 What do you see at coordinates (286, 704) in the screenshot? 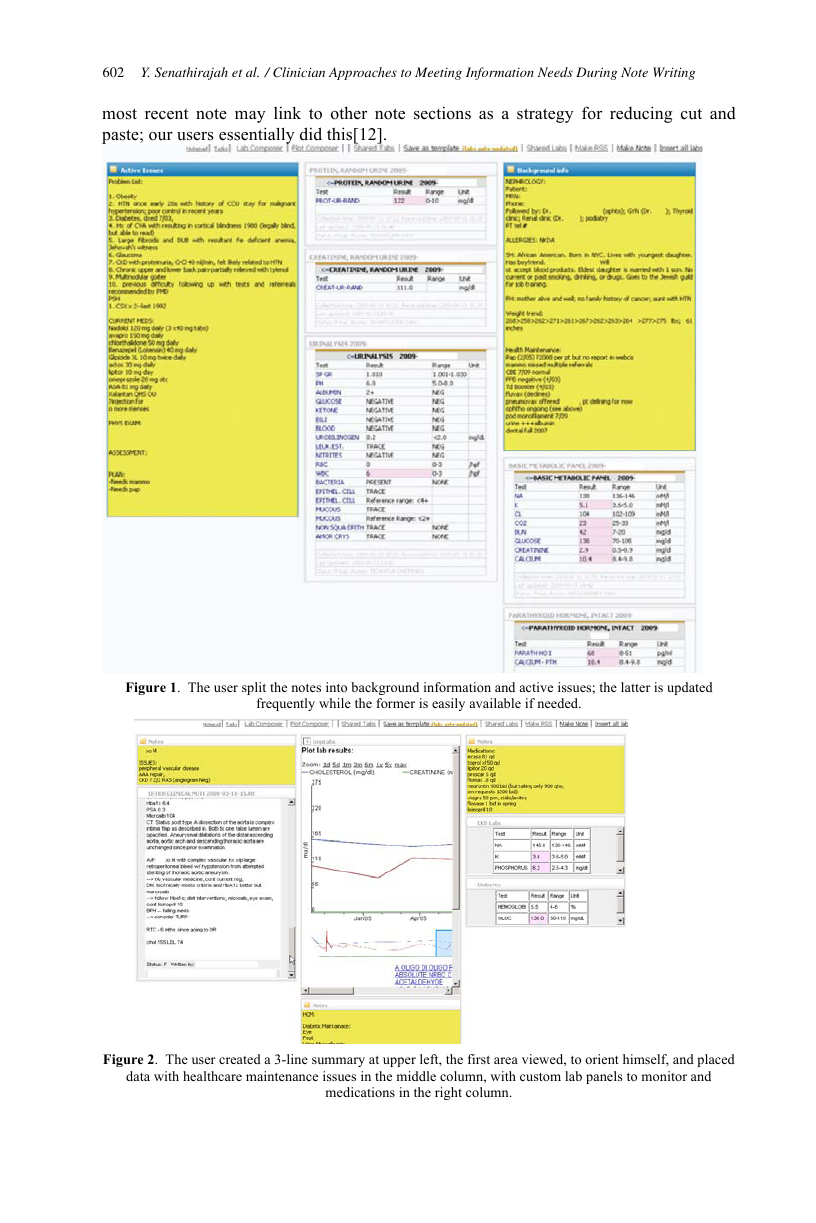
I see `frequently` at bounding box center [286, 704].
